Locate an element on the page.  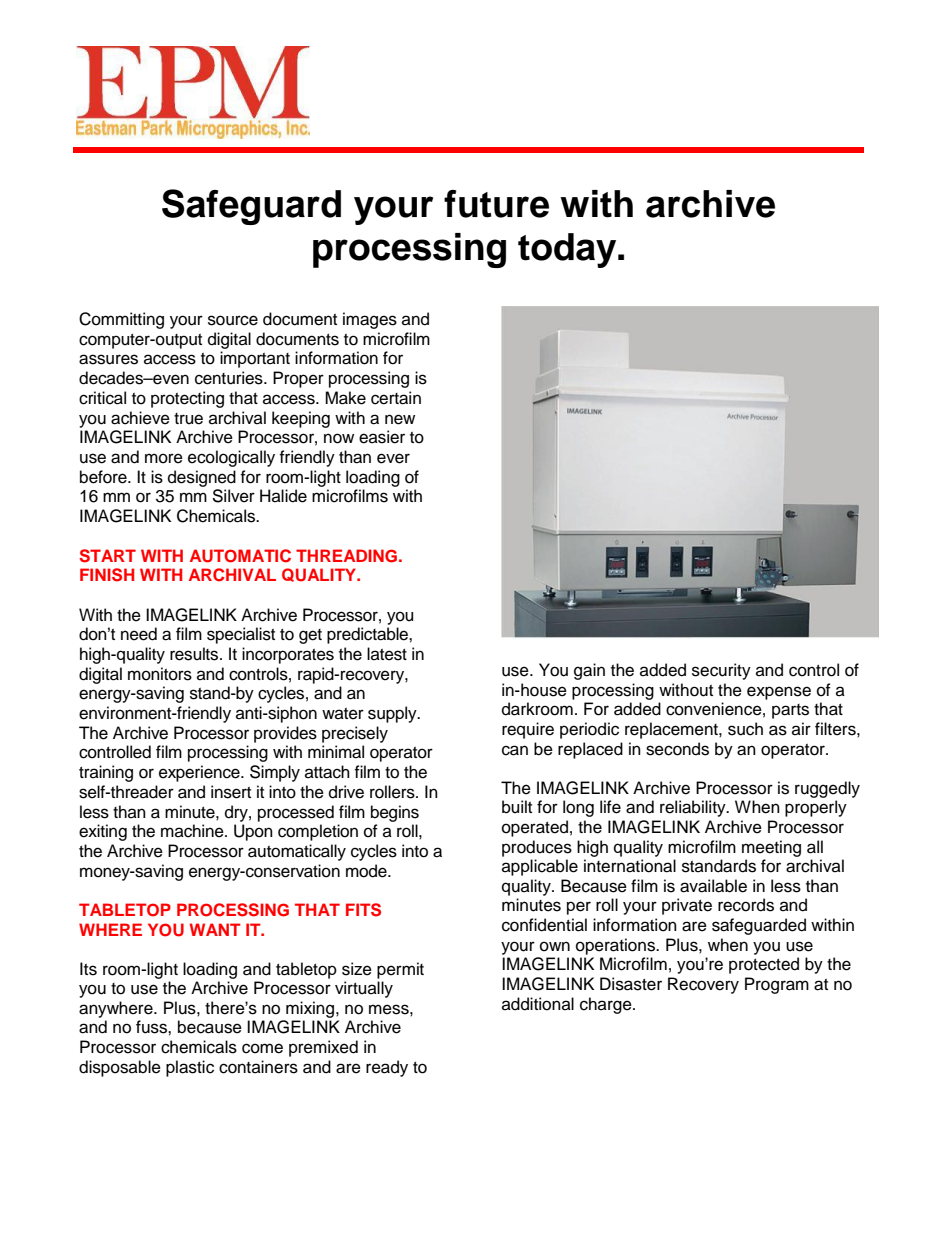
ever is located at coordinates (393, 458).
